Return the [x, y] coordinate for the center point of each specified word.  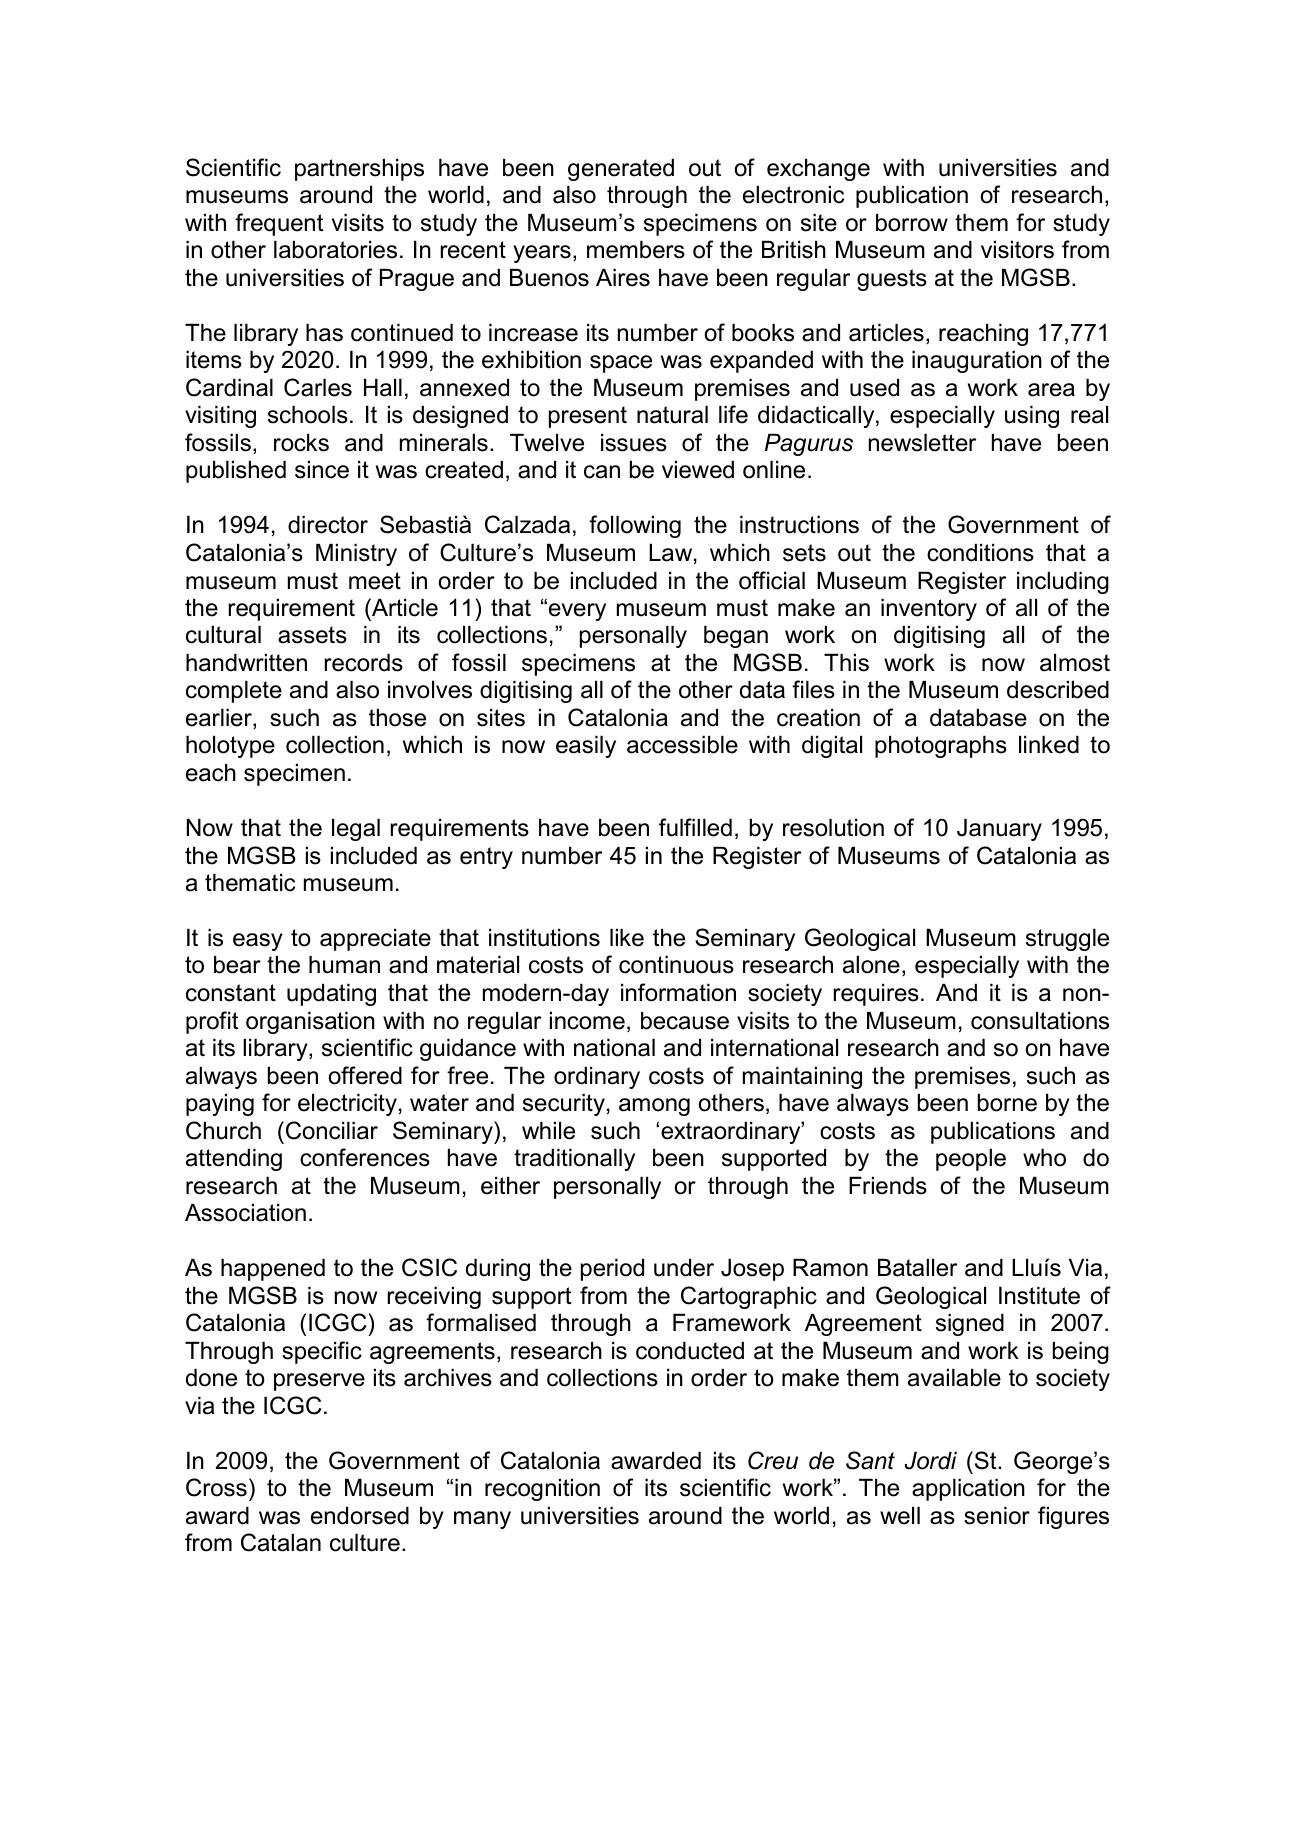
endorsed [360, 1516]
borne [1007, 1103]
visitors [1017, 250]
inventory [929, 610]
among [654, 1107]
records [364, 663]
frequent [279, 224]
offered [365, 1075]
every [577, 612]
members [636, 250]
